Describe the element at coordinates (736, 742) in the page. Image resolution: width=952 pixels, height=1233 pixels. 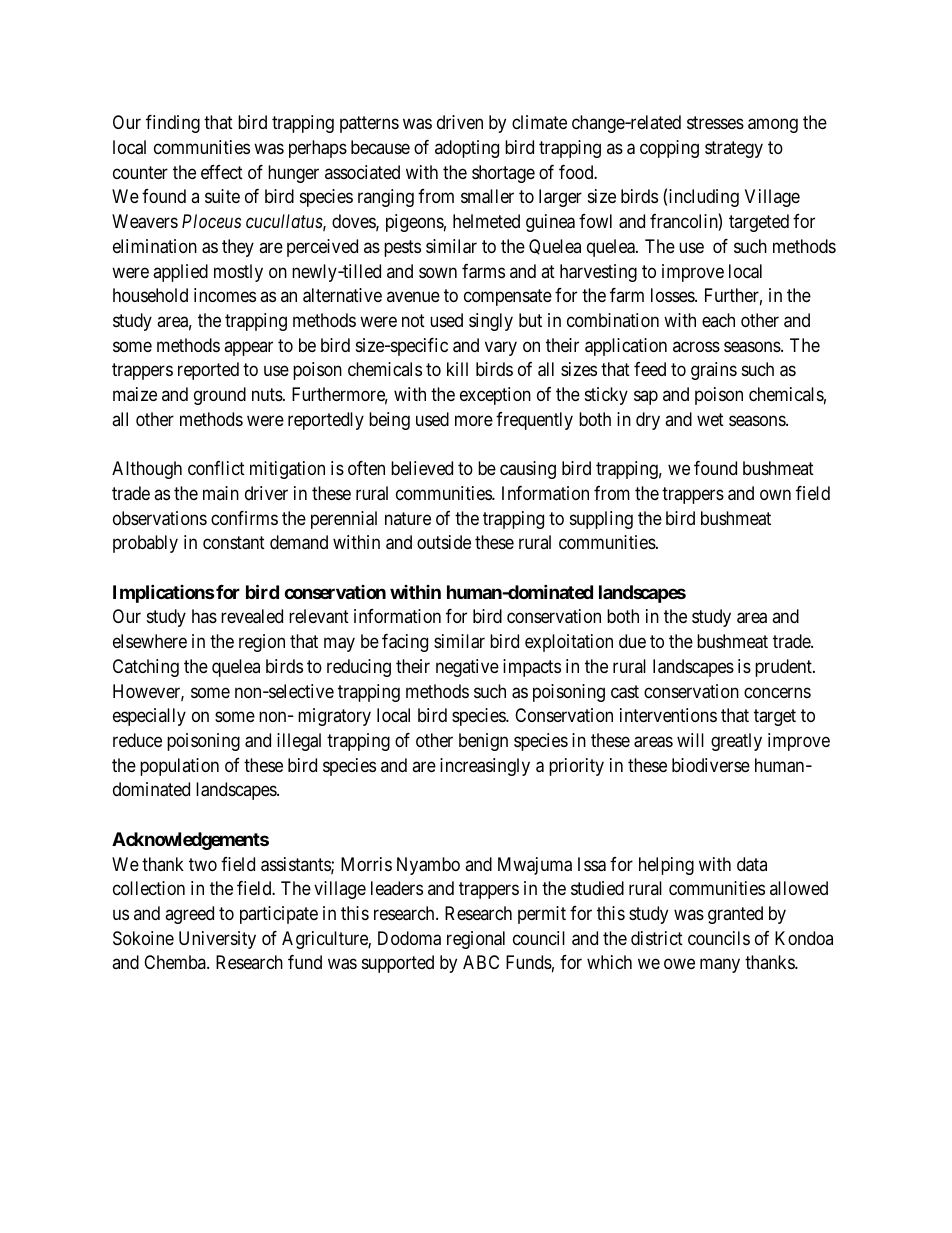
I see `greatly` at that location.
